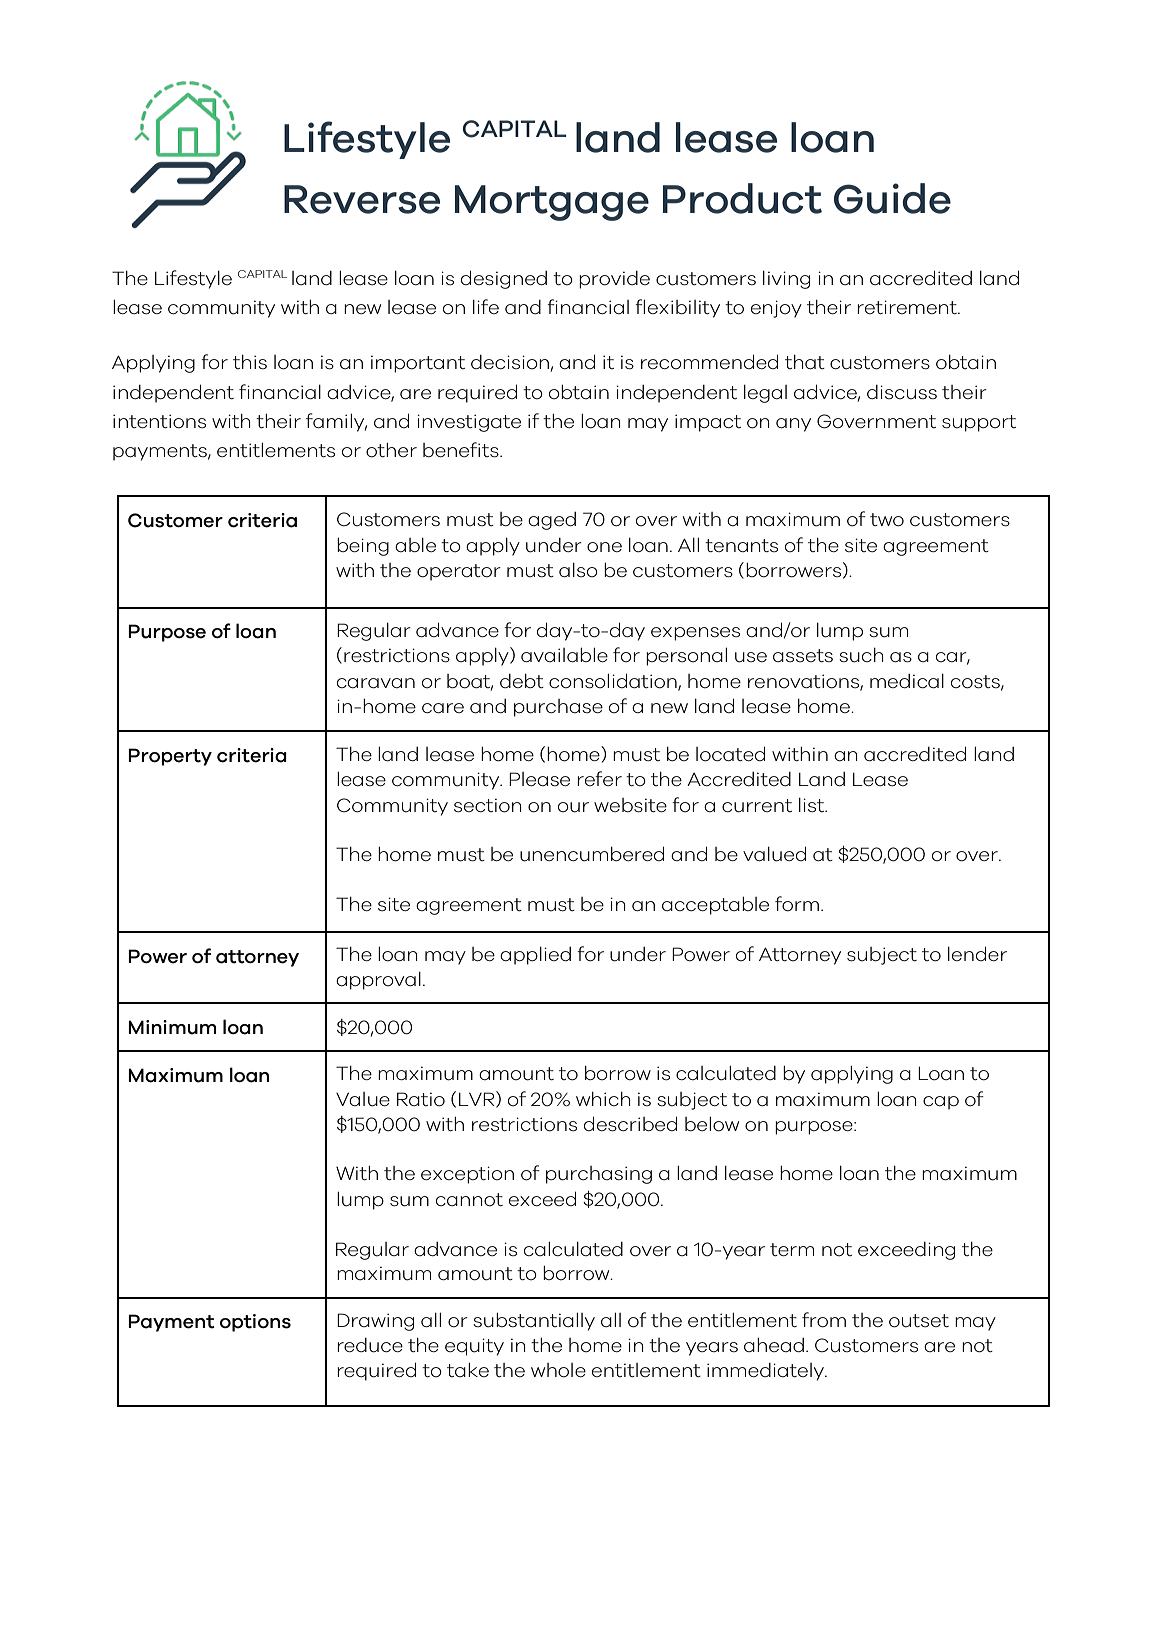  What do you see at coordinates (170, 757) in the screenshot?
I see `Property` at bounding box center [170, 757].
